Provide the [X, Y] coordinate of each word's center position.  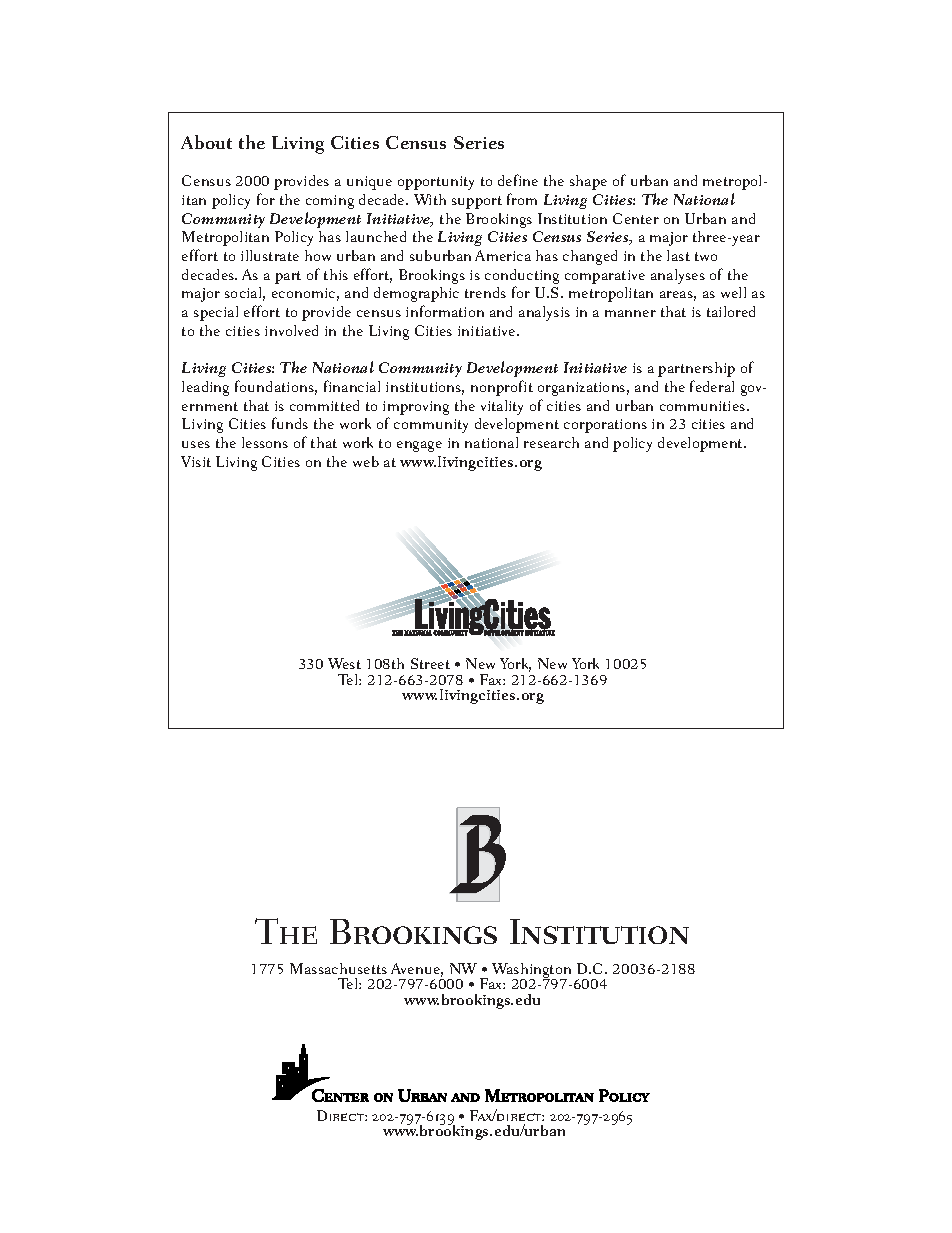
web [366, 461]
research [551, 442]
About [206, 142]
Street [430, 663]
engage [419, 446]
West [344, 663]
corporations [605, 426]
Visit [196, 461]
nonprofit [502, 388]
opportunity [436, 183]
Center [636, 218]
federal [712, 386]
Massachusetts [338, 968]
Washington [531, 972]
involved [291, 330]
